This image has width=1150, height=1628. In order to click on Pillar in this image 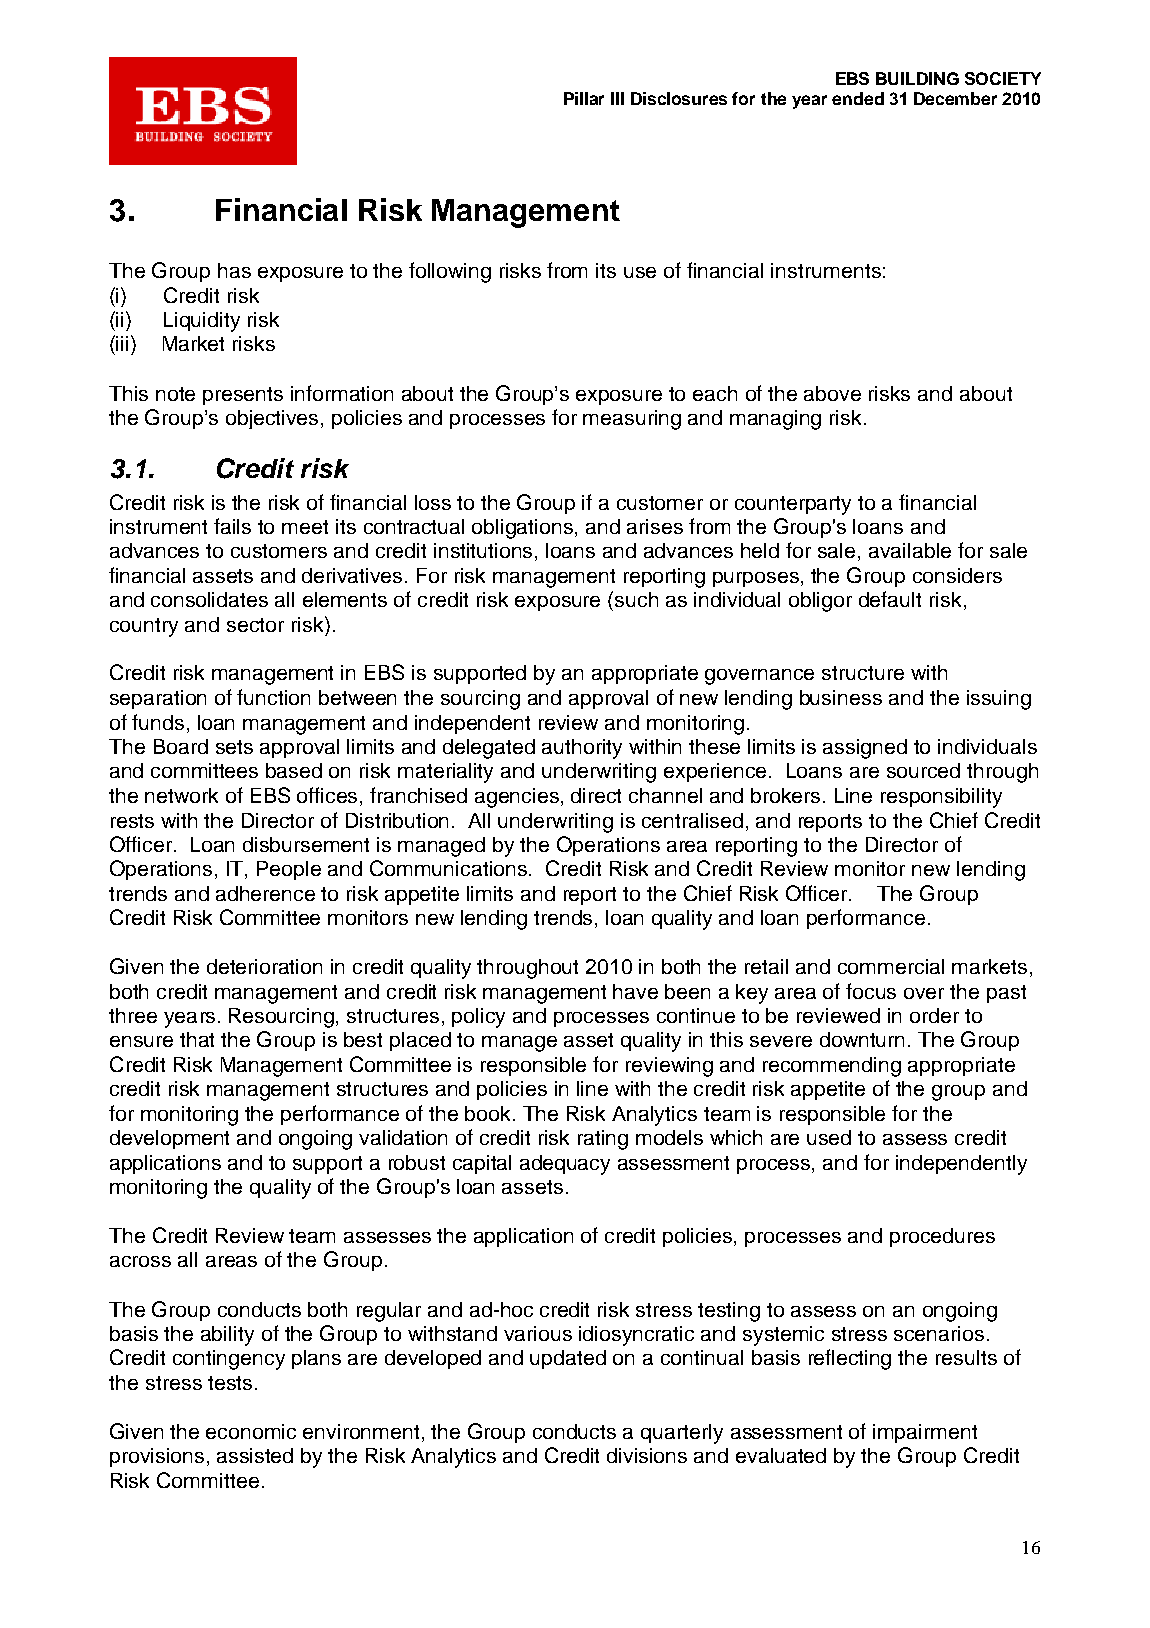, I will do `click(584, 98)`.
